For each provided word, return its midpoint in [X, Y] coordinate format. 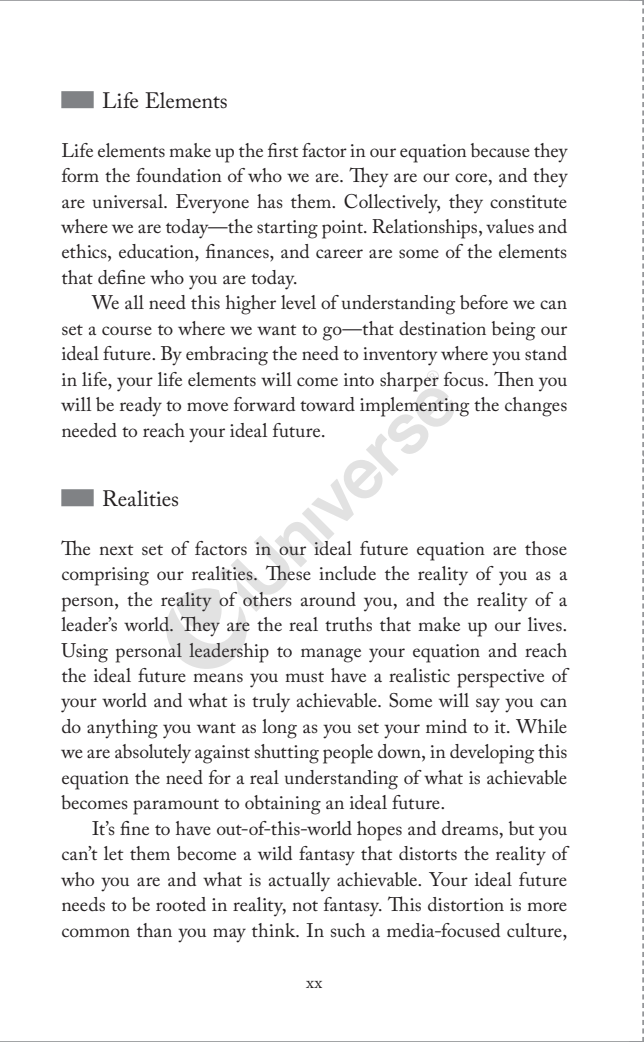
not [305, 906]
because [500, 150]
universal [129, 201]
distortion [466, 904]
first [283, 150]
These [288, 572]
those [546, 548]
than [154, 930]
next [117, 550]
